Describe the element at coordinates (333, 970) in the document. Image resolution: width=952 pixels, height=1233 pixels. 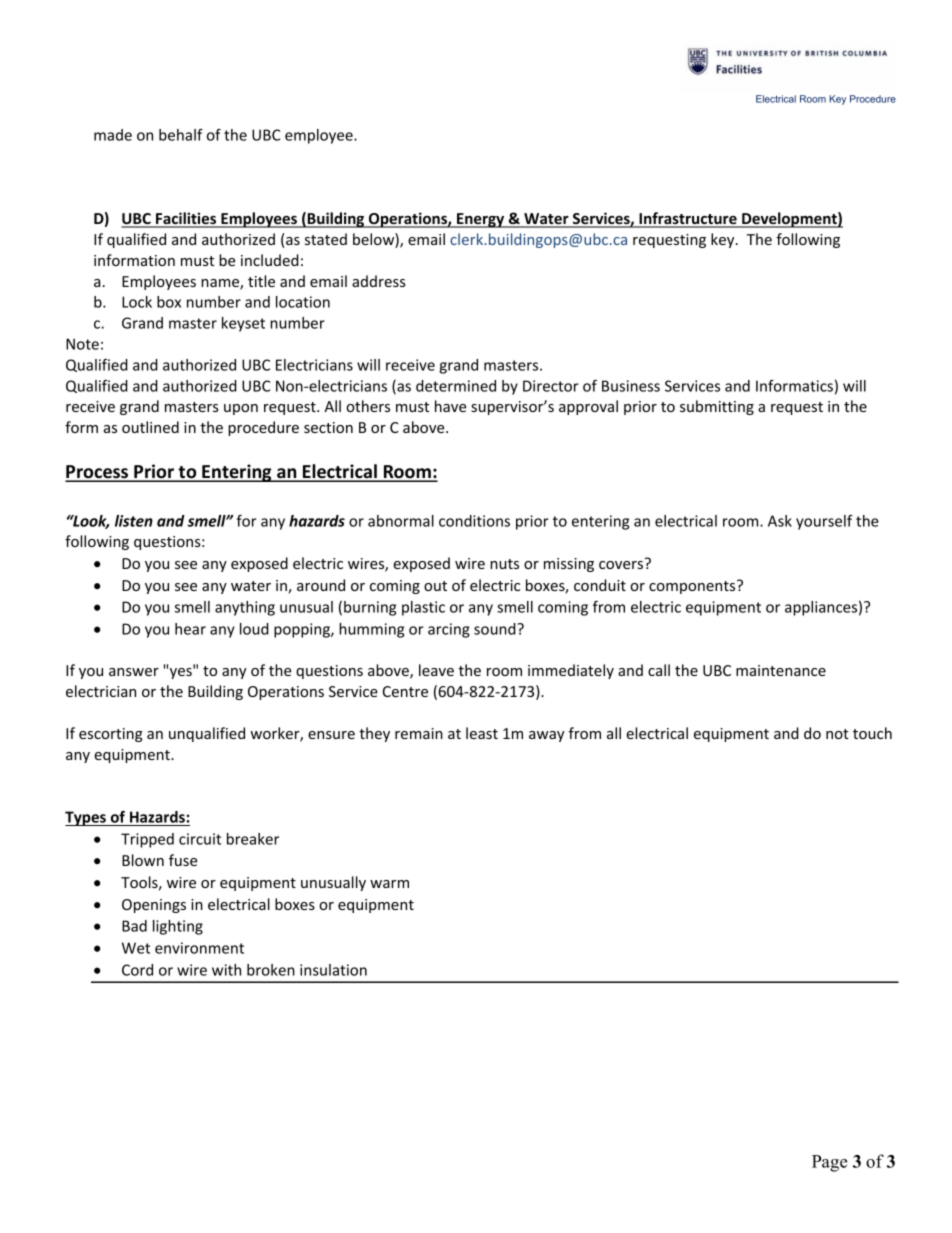
I see `insulation` at that location.
